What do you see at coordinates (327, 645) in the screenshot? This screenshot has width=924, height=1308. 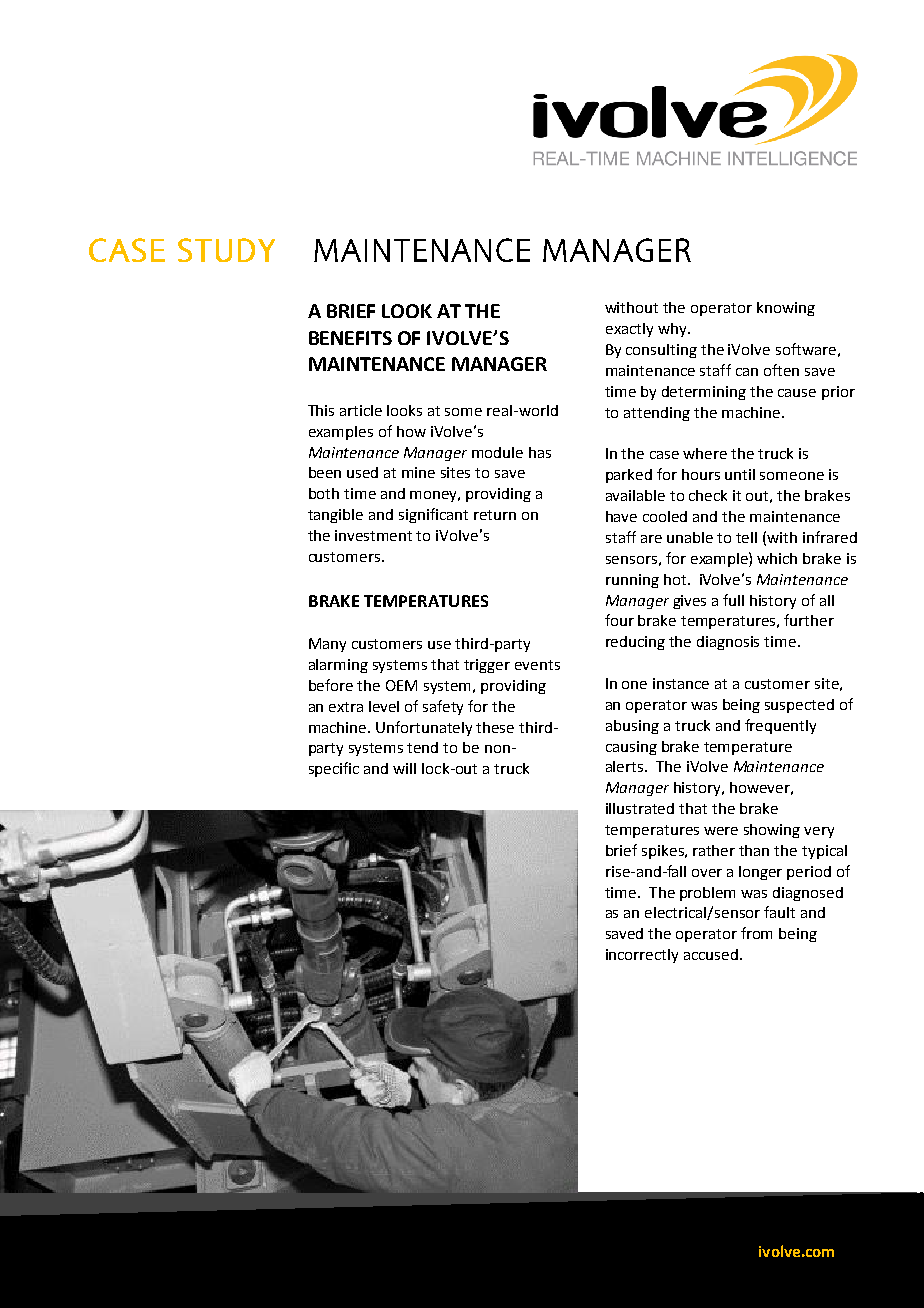 I see `Many` at bounding box center [327, 645].
